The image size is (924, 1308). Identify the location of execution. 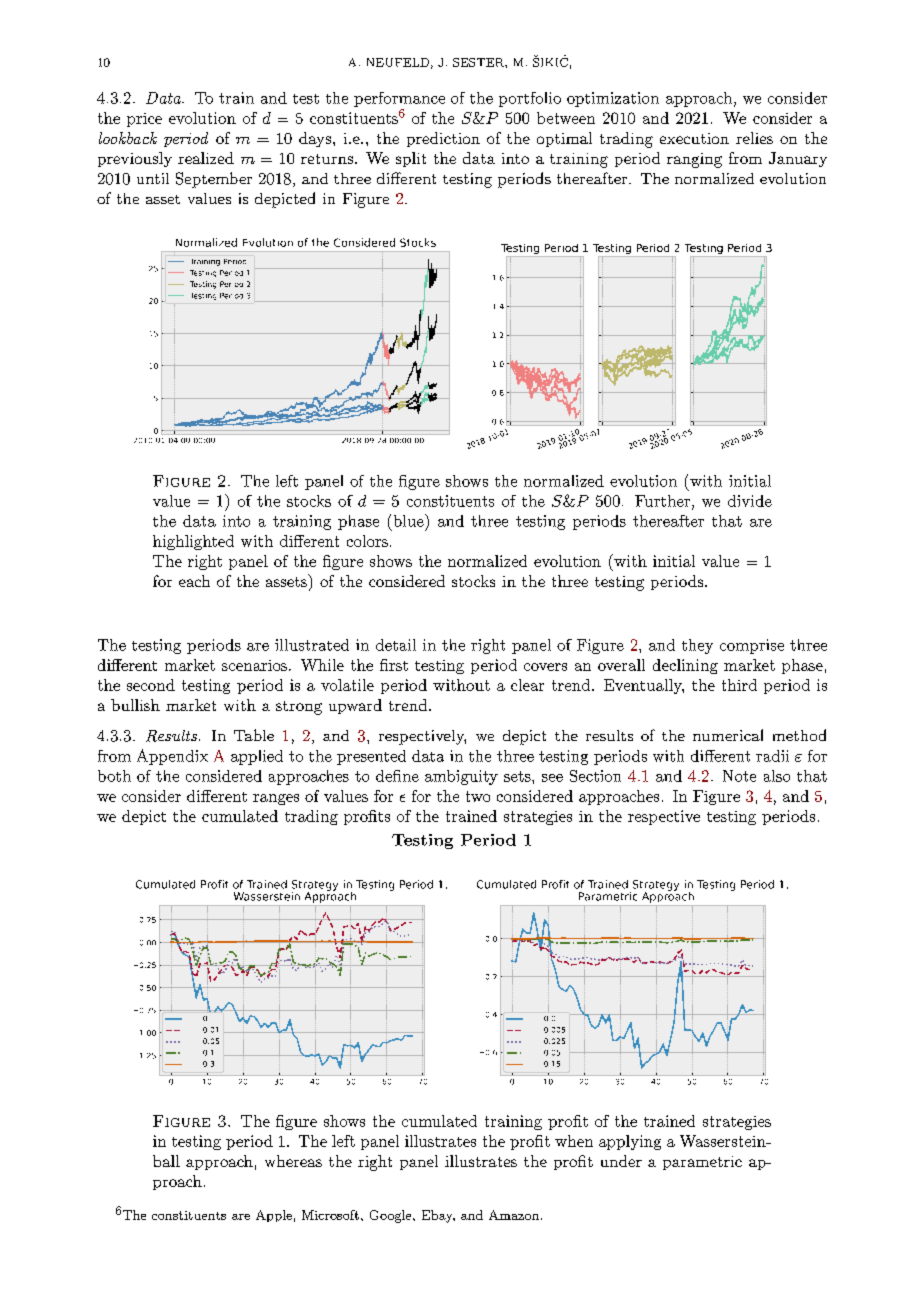
(694, 138).
